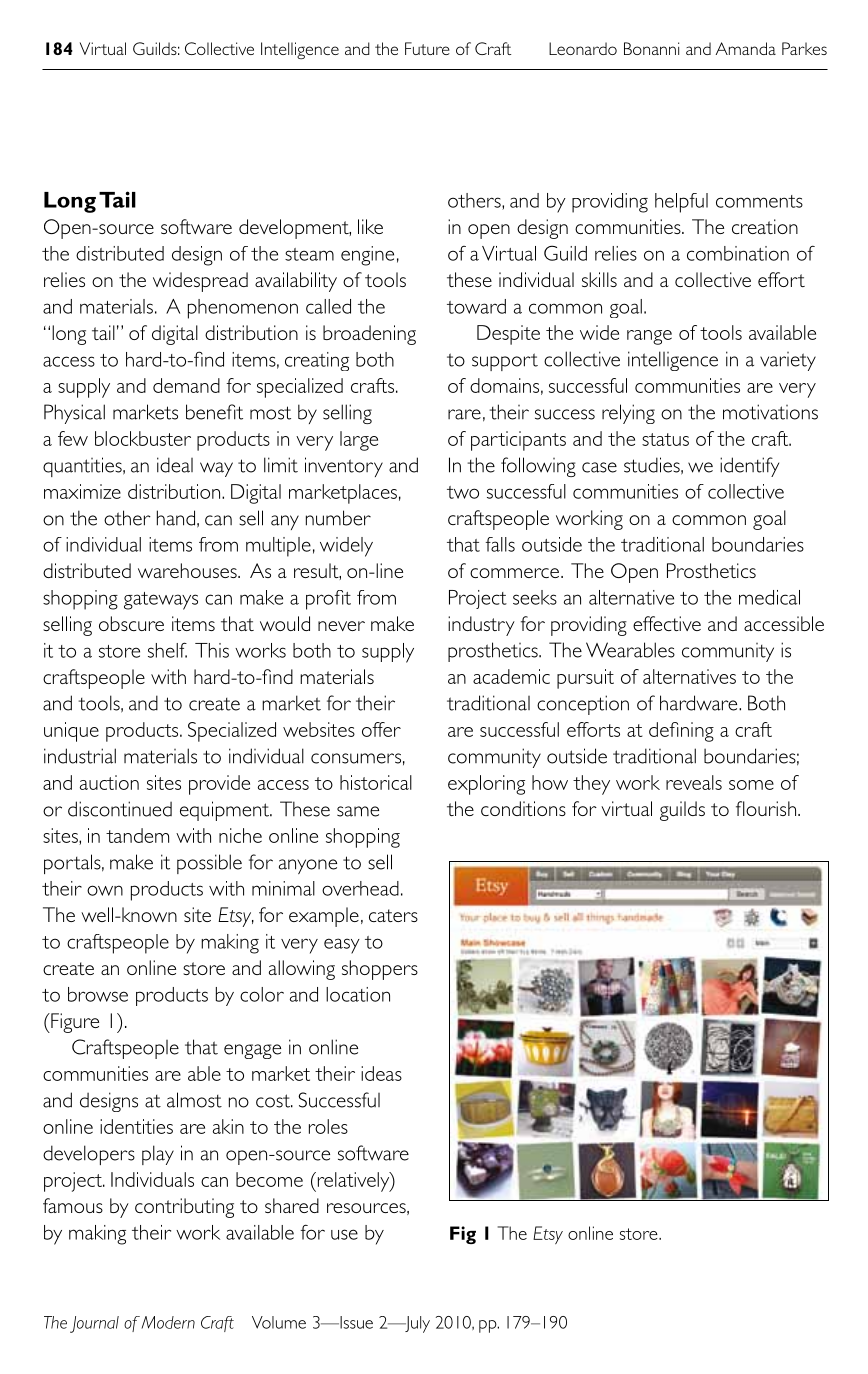 This document has height=1374, width=868. Describe the element at coordinates (681, 732) in the document. I see `defining` at that location.
